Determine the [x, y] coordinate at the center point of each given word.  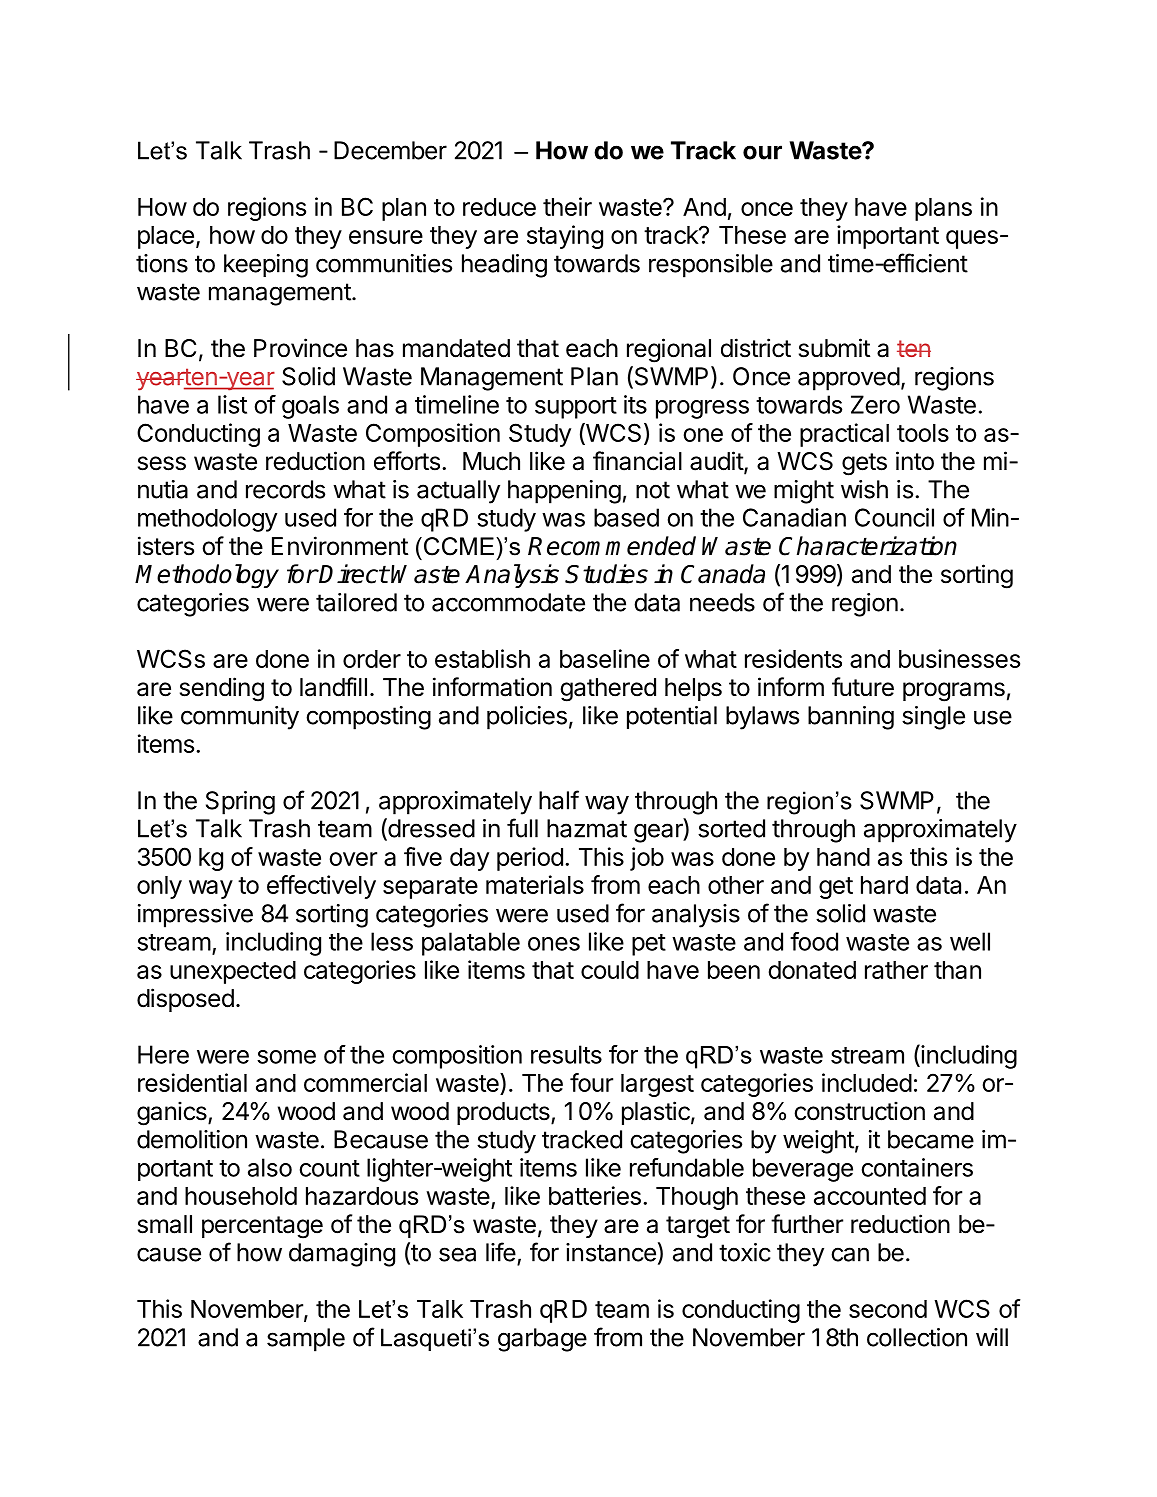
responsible [711, 266]
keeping [266, 266]
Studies [606, 574]
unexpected [233, 972]
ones [554, 944]
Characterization [868, 546]
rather [896, 970]
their [567, 206]
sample [306, 1340]
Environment [340, 546]
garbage [542, 1340]
